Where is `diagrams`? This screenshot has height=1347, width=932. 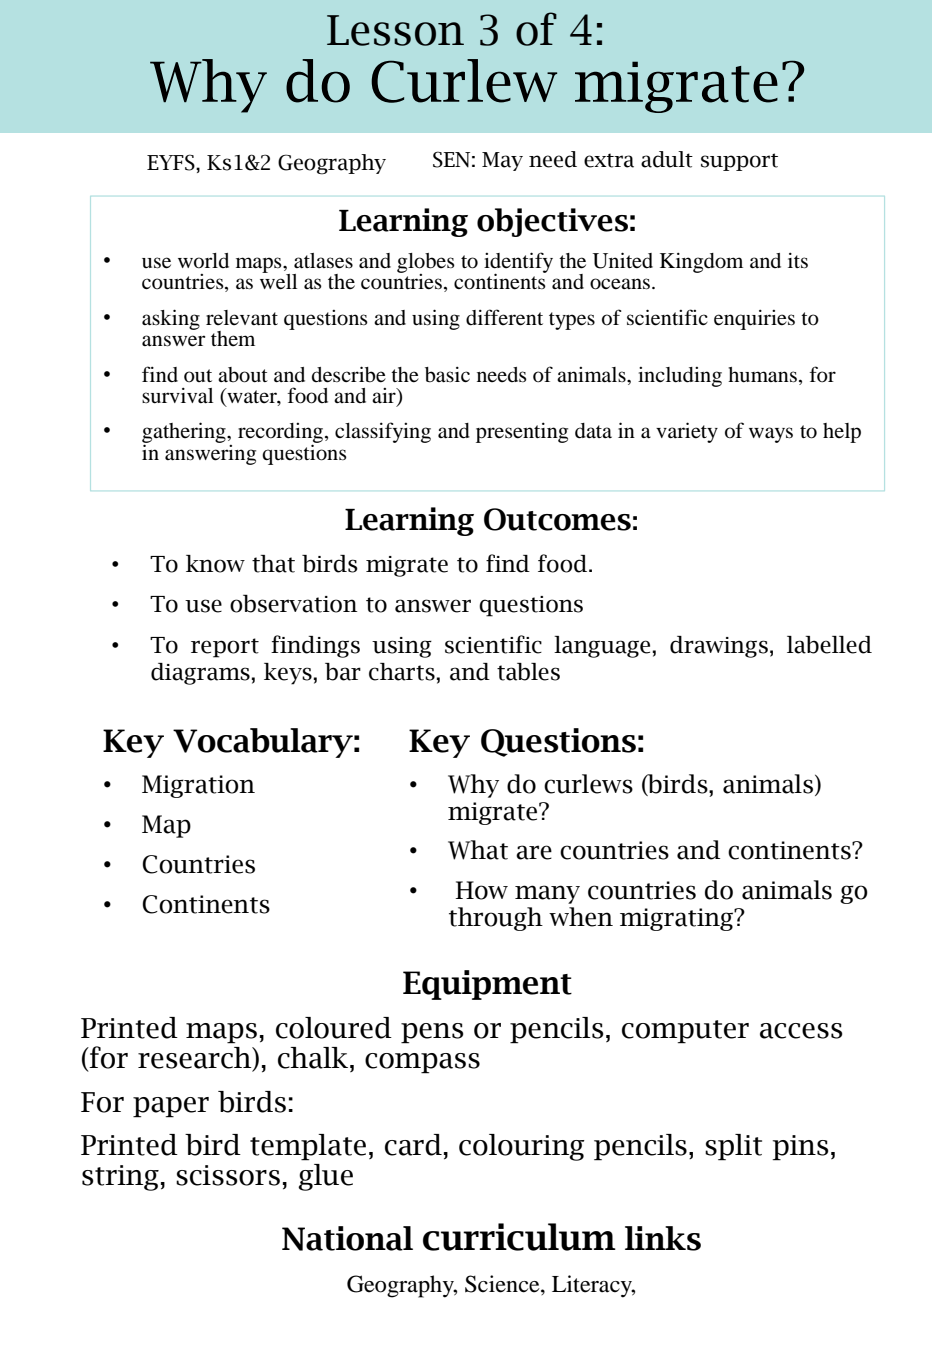 diagrams is located at coordinates (200, 674).
